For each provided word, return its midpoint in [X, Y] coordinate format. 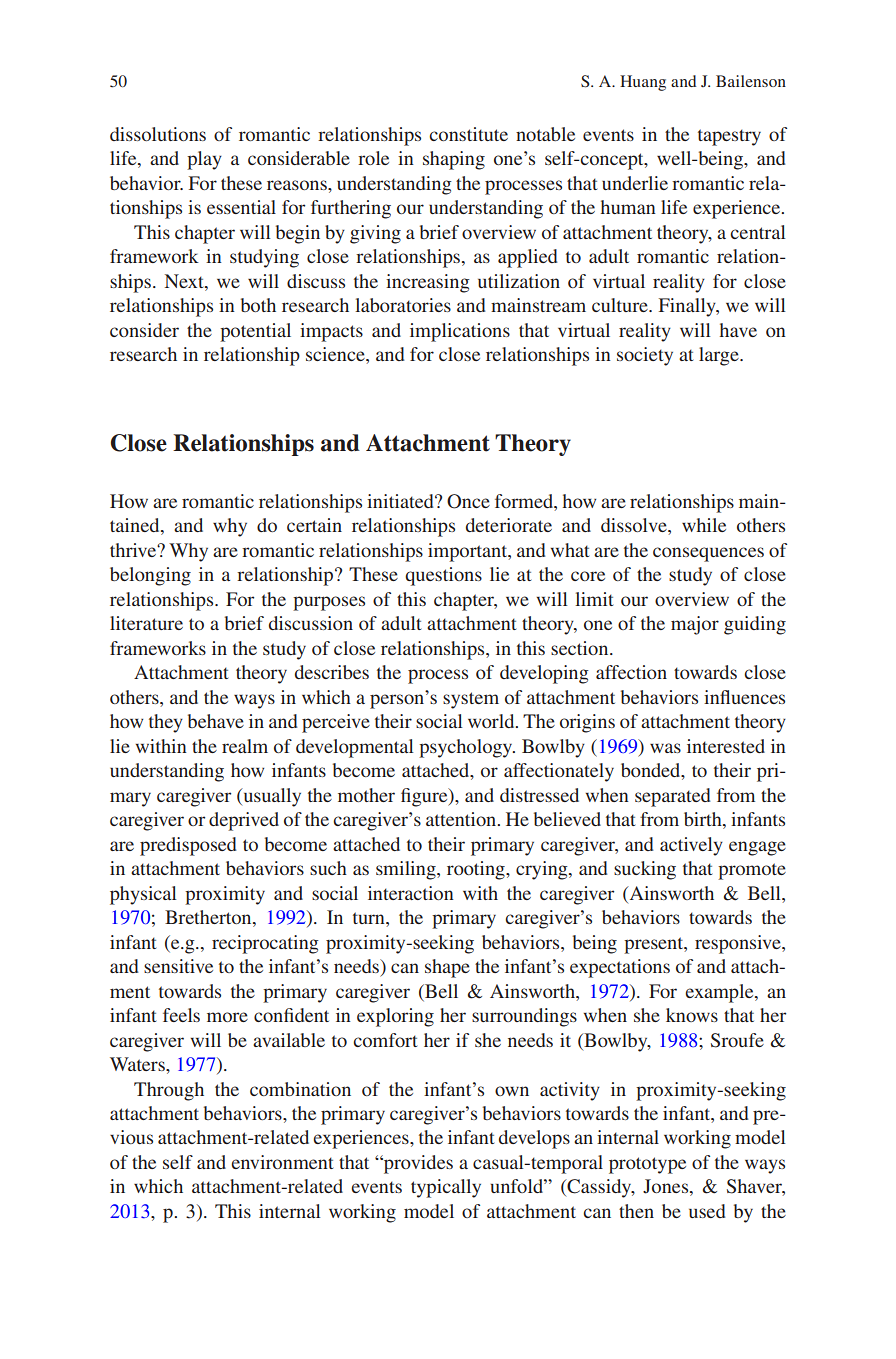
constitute [468, 134]
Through [169, 1091]
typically [446, 1188]
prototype [647, 1165]
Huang [643, 83]
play [204, 160]
